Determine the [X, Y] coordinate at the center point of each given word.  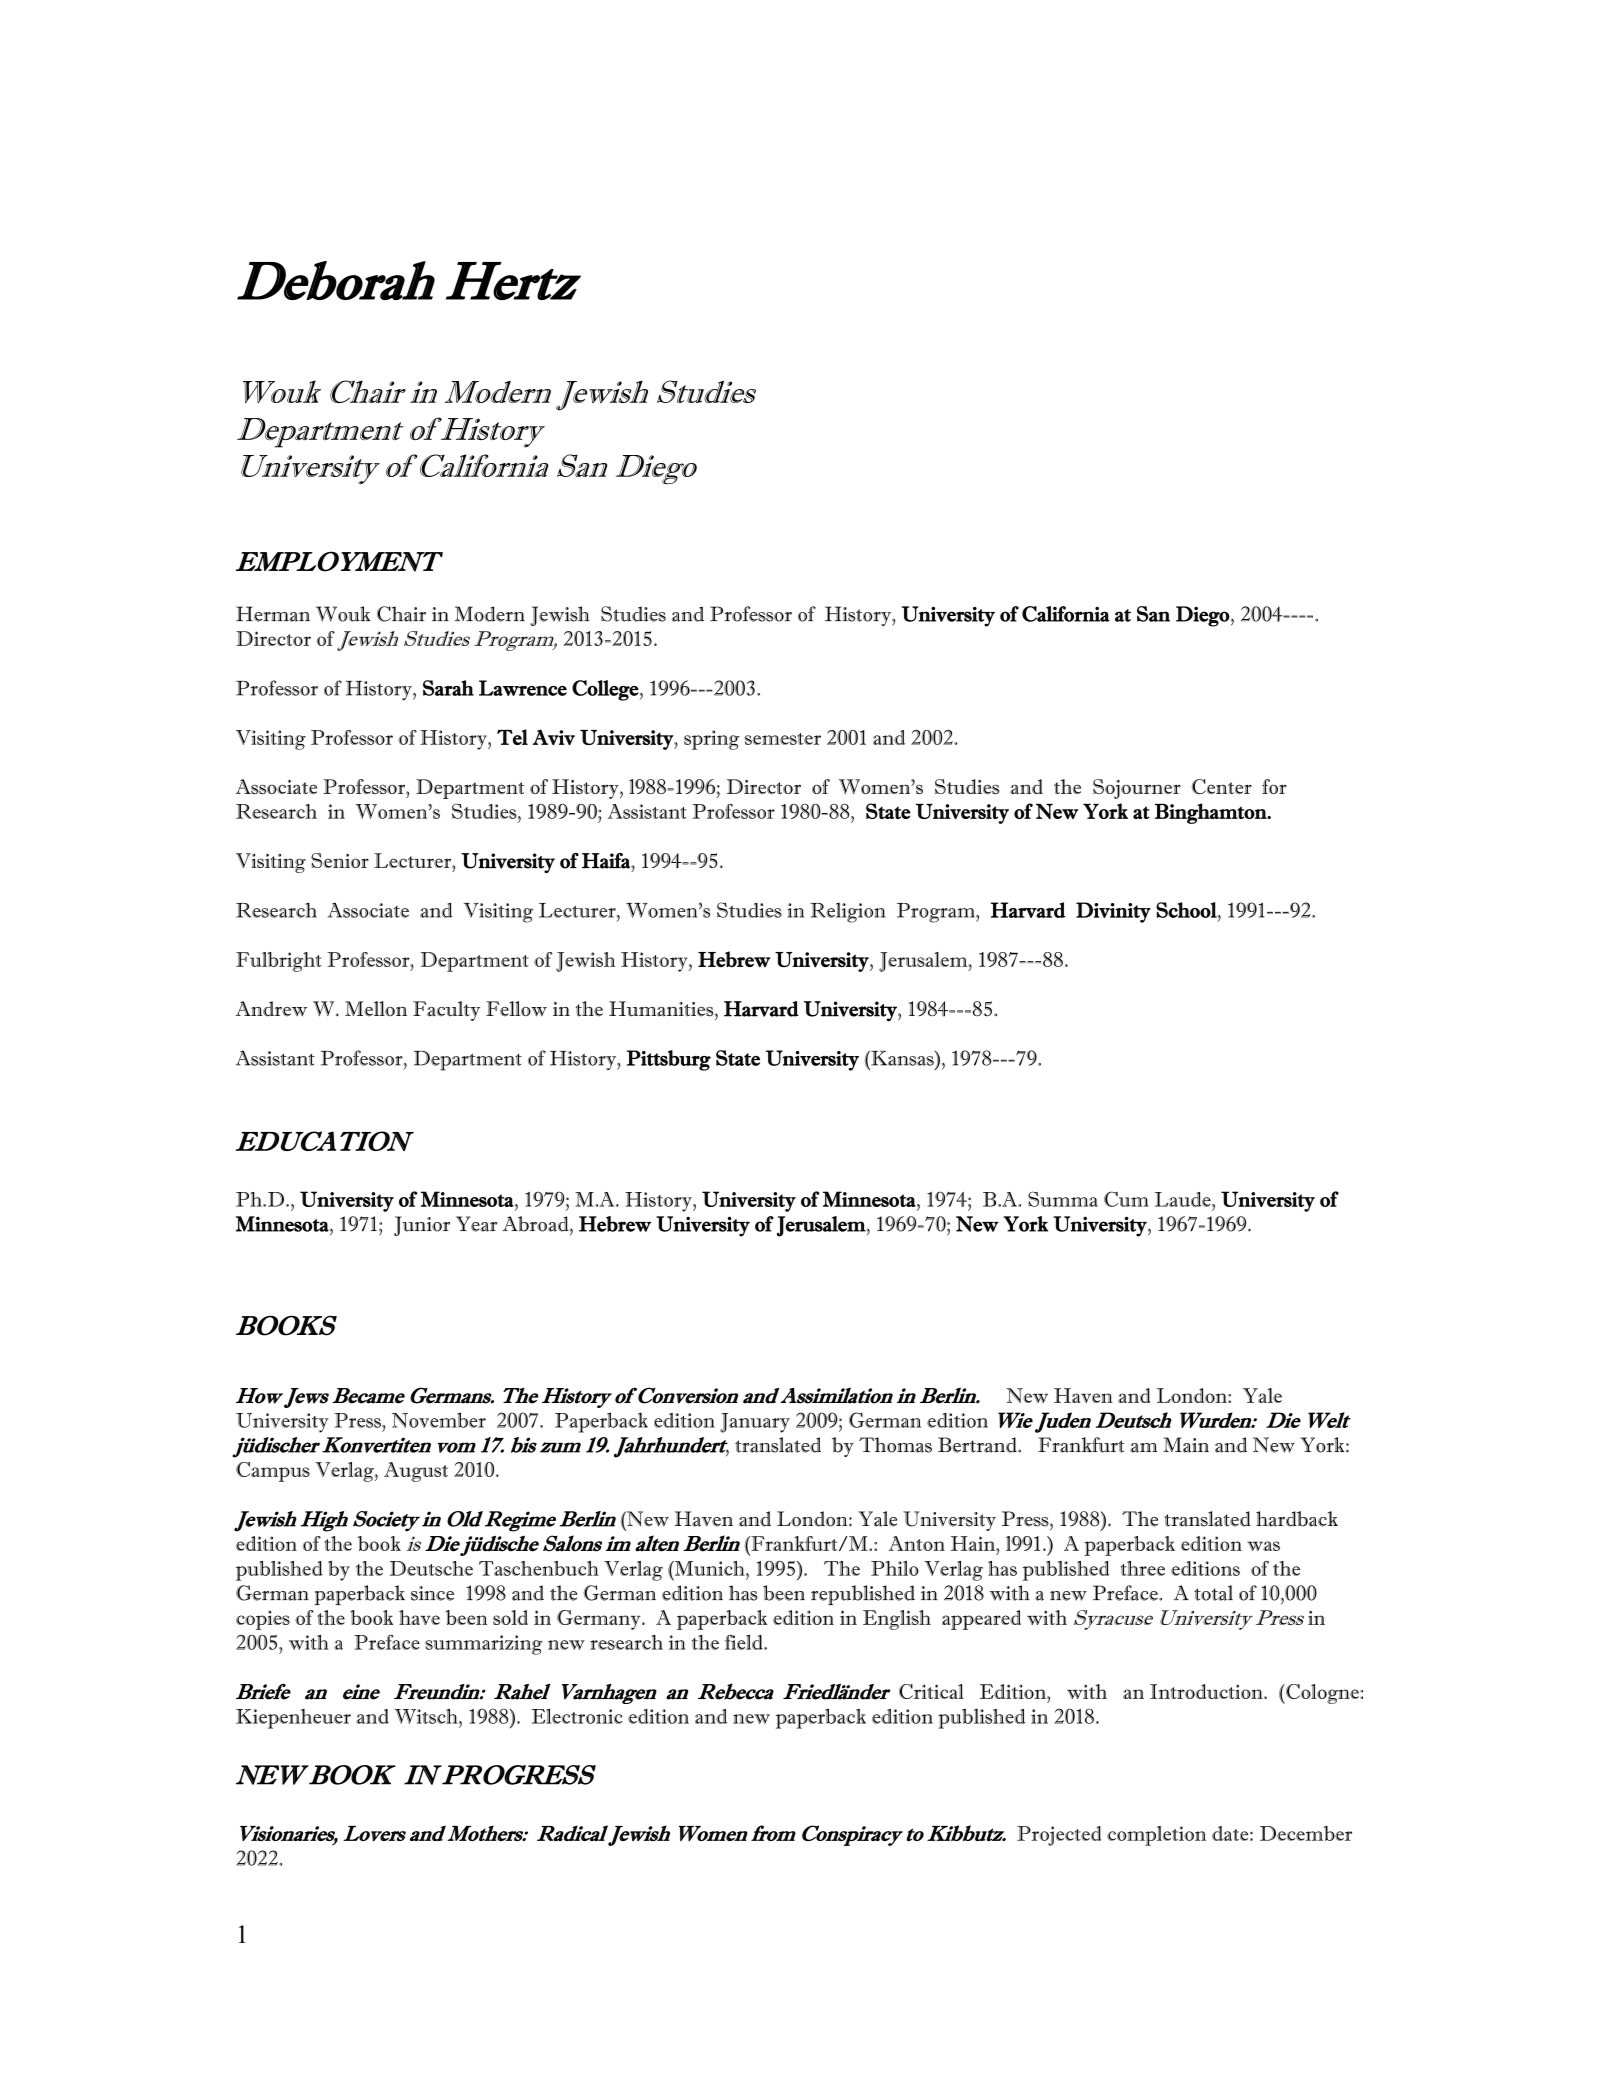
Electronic [576, 1716]
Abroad [537, 1224]
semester [783, 739]
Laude [1184, 1199]
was [1263, 1546]
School [1187, 910]
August [416, 1472]
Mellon [376, 1008]
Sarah [448, 688]
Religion [847, 912]
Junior [422, 1226]
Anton [917, 1543]
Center [1222, 786]
